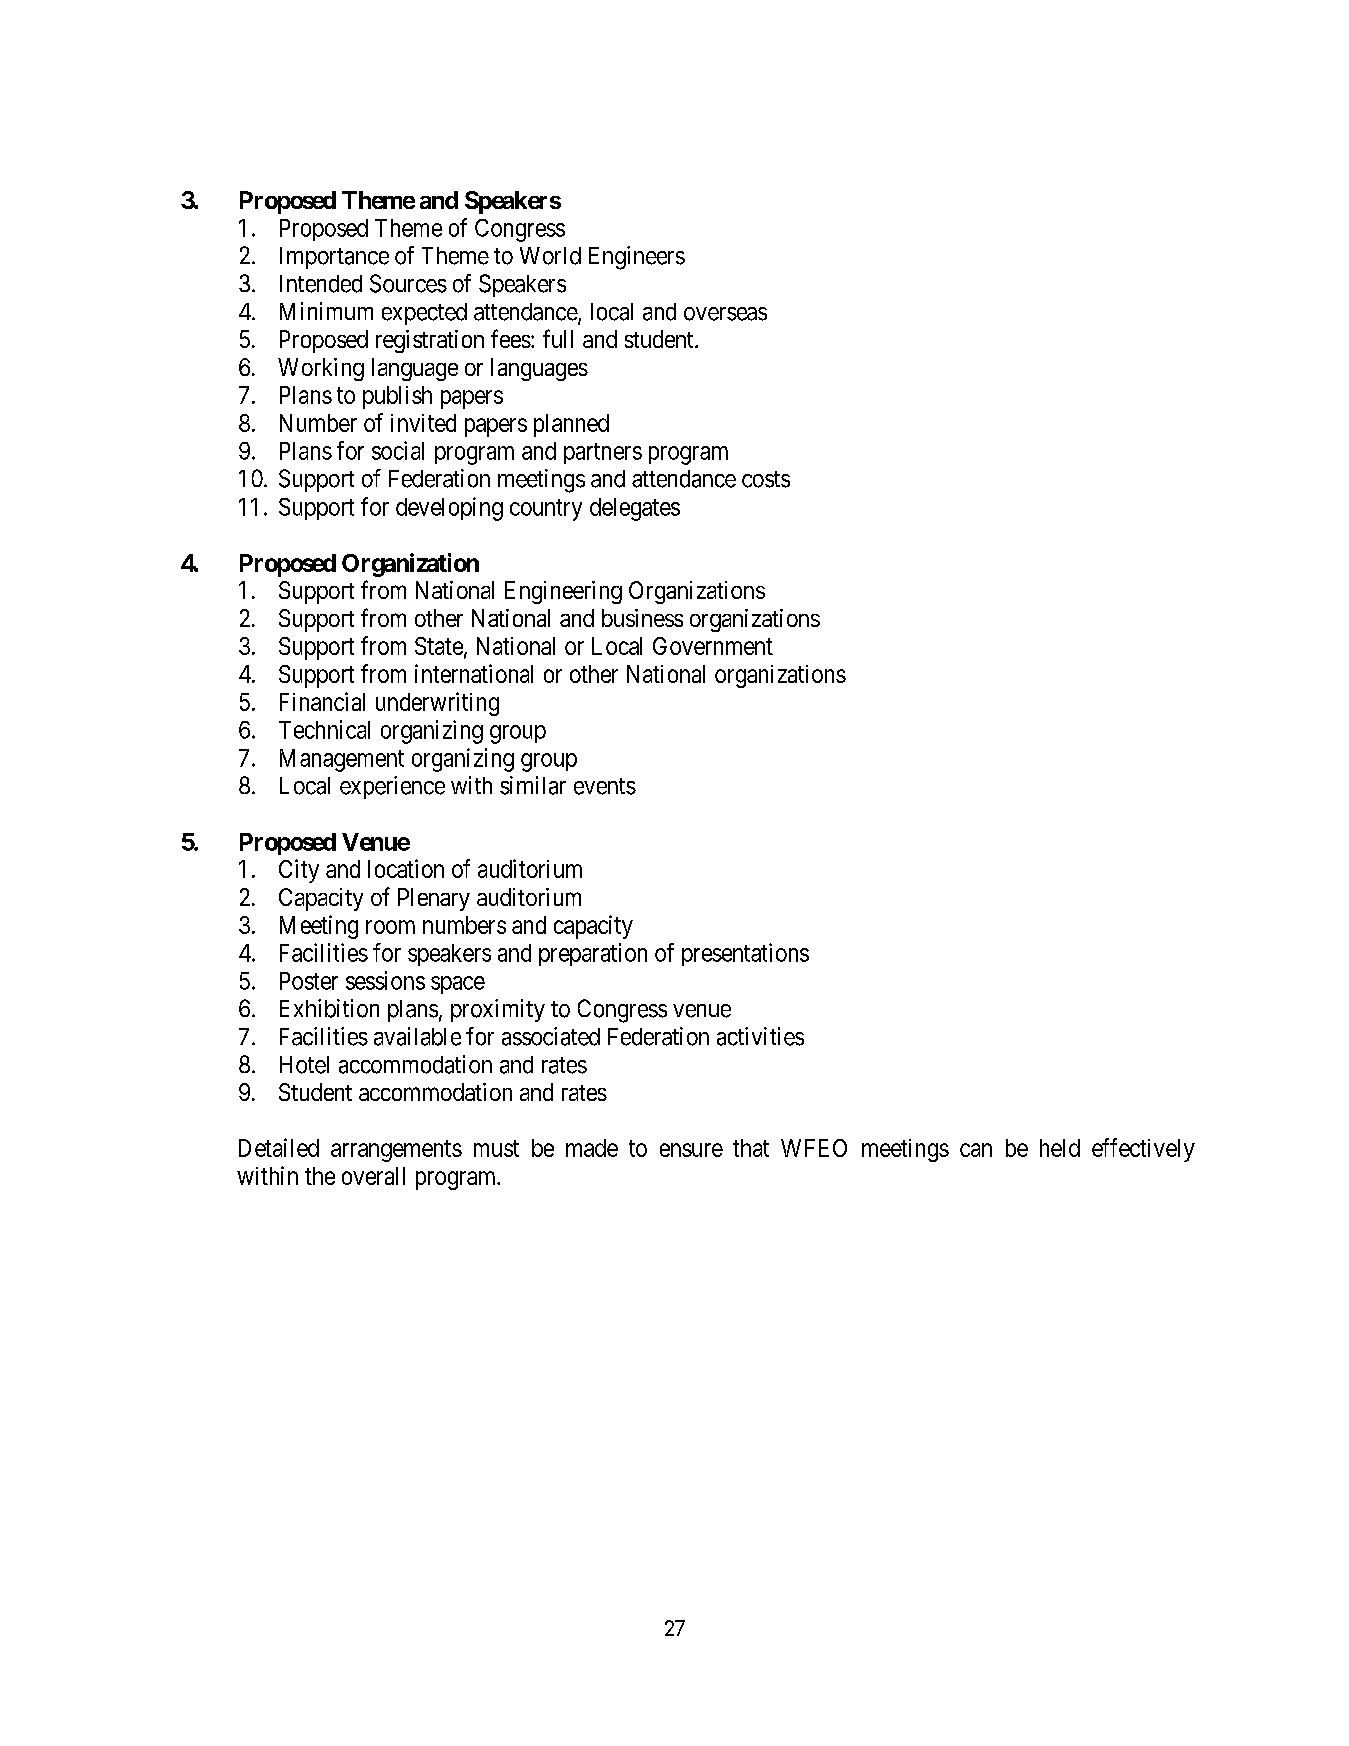 The height and width of the page is (1746, 1349). Describe the element at coordinates (437, 704) in the page. I see `underwriting` at that location.
